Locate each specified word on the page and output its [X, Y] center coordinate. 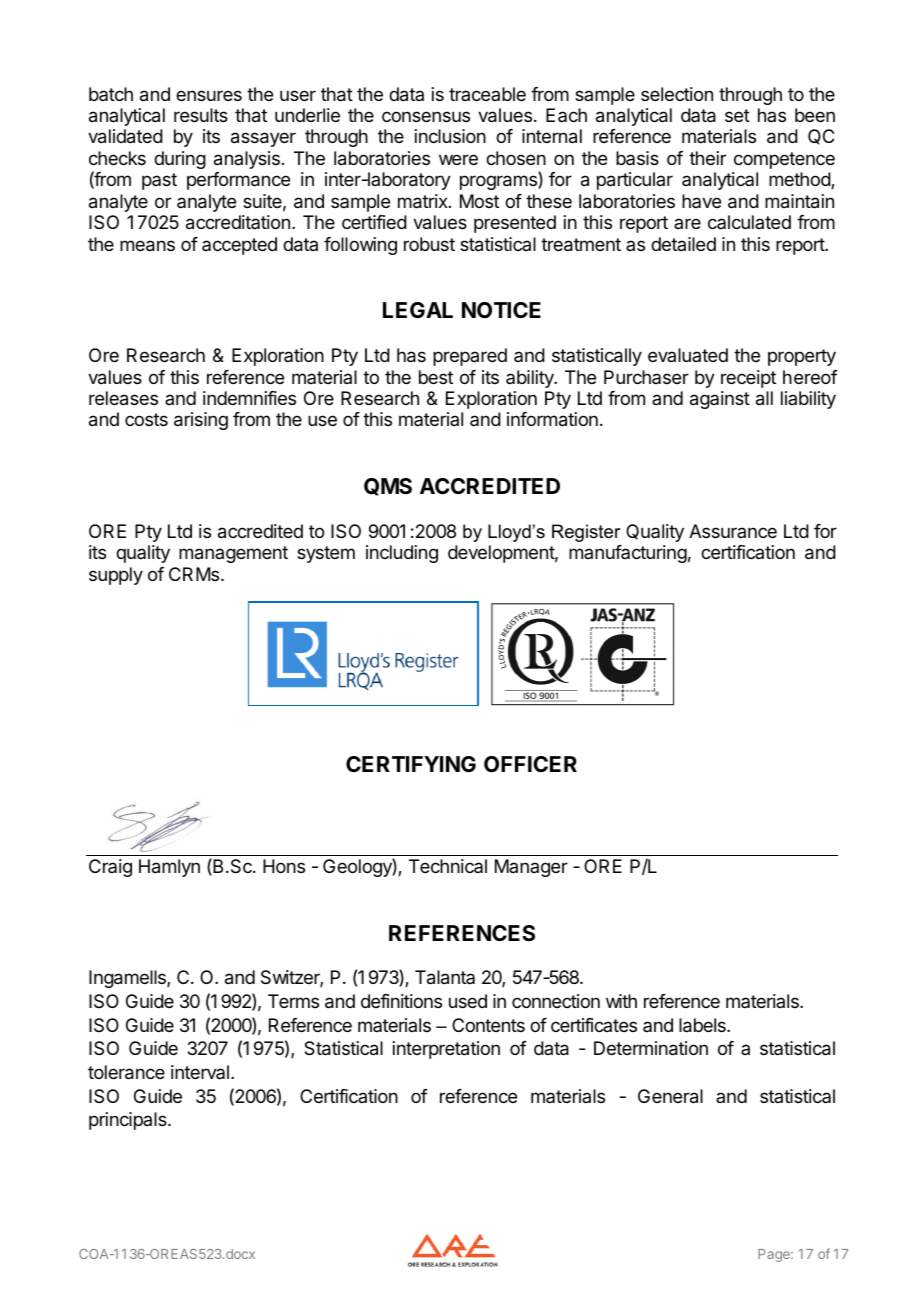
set [737, 115]
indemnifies [249, 398]
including [402, 554]
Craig [110, 868]
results [201, 115]
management [233, 554]
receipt [748, 379]
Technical [448, 866]
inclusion [450, 136]
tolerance [126, 1072]
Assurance [733, 531]
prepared [470, 357]
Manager [531, 868]
